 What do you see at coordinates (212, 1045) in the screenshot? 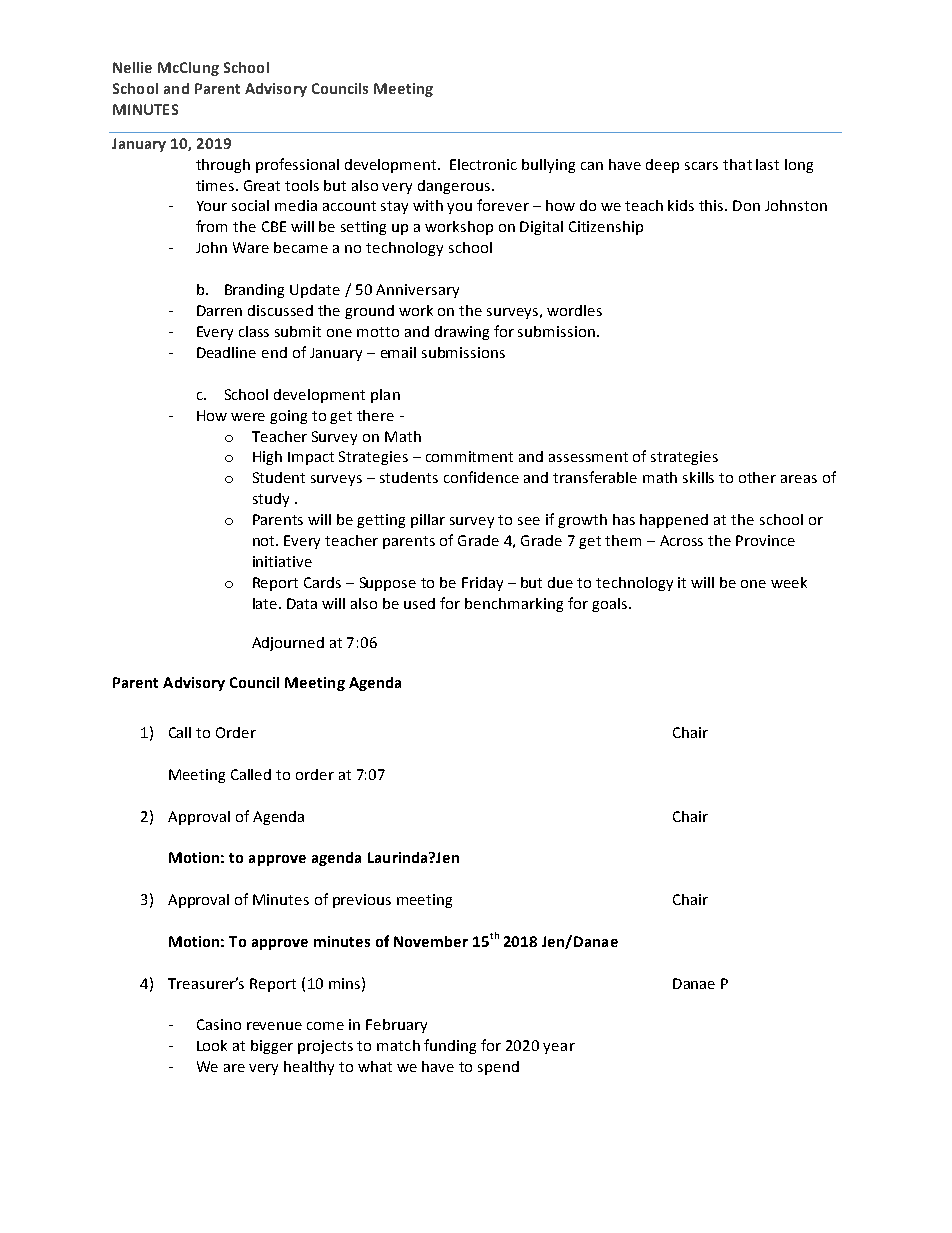
I see `Look` at bounding box center [212, 1045].
